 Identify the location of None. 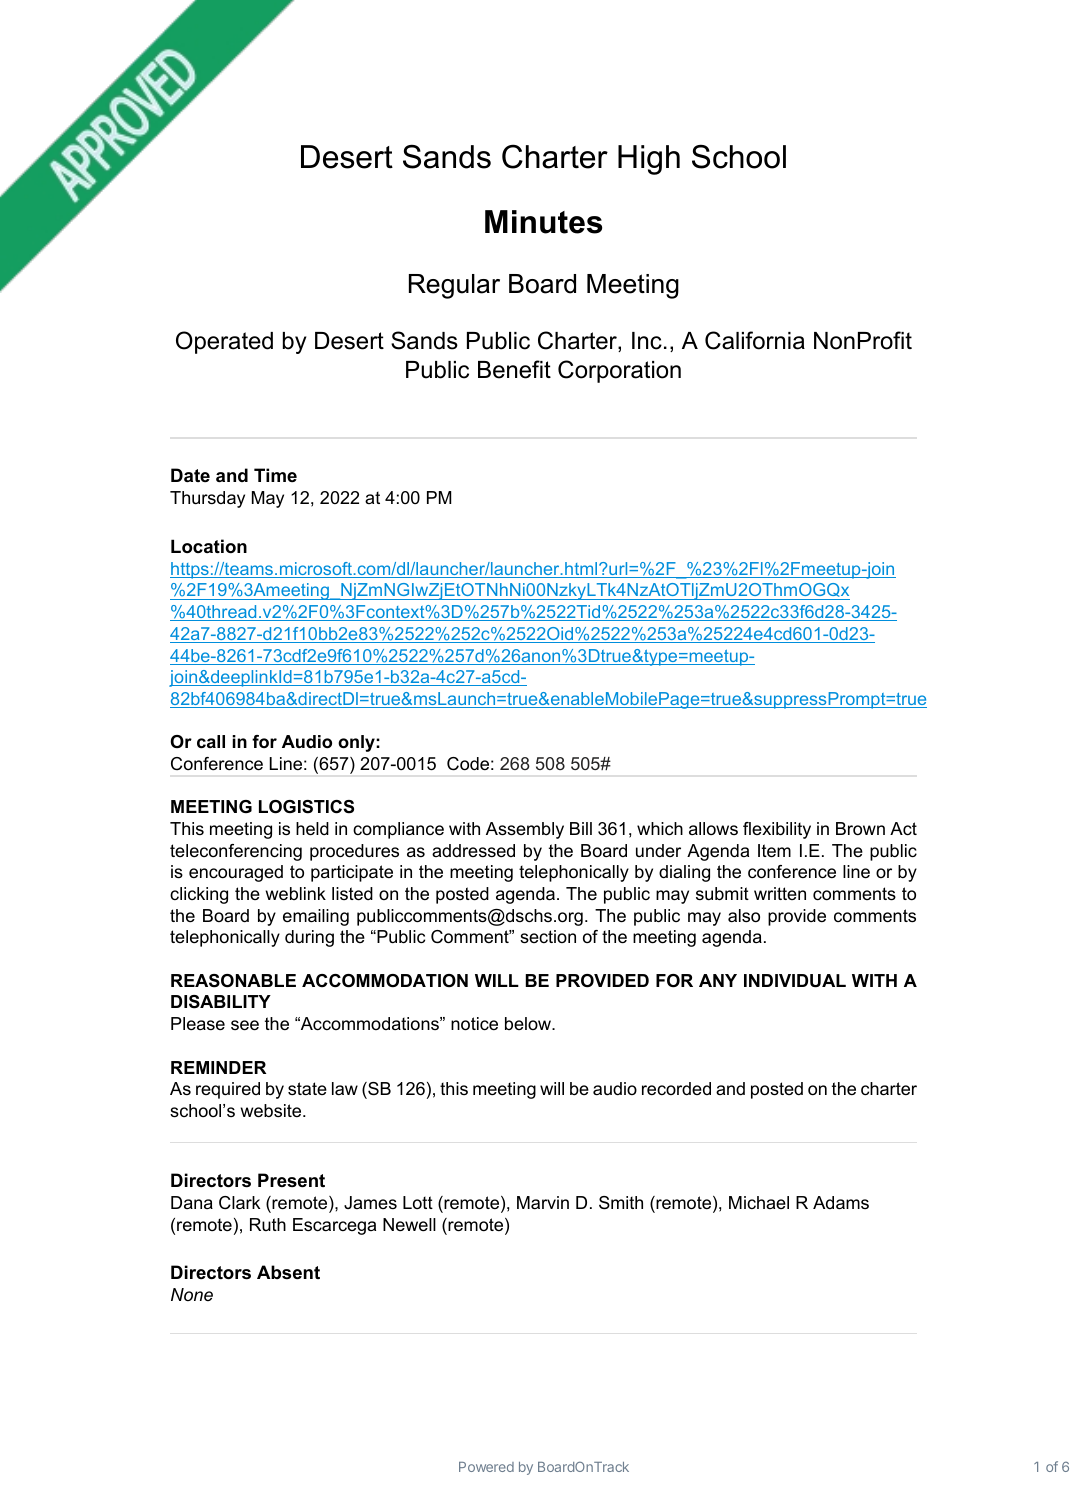
(192, 1294).
